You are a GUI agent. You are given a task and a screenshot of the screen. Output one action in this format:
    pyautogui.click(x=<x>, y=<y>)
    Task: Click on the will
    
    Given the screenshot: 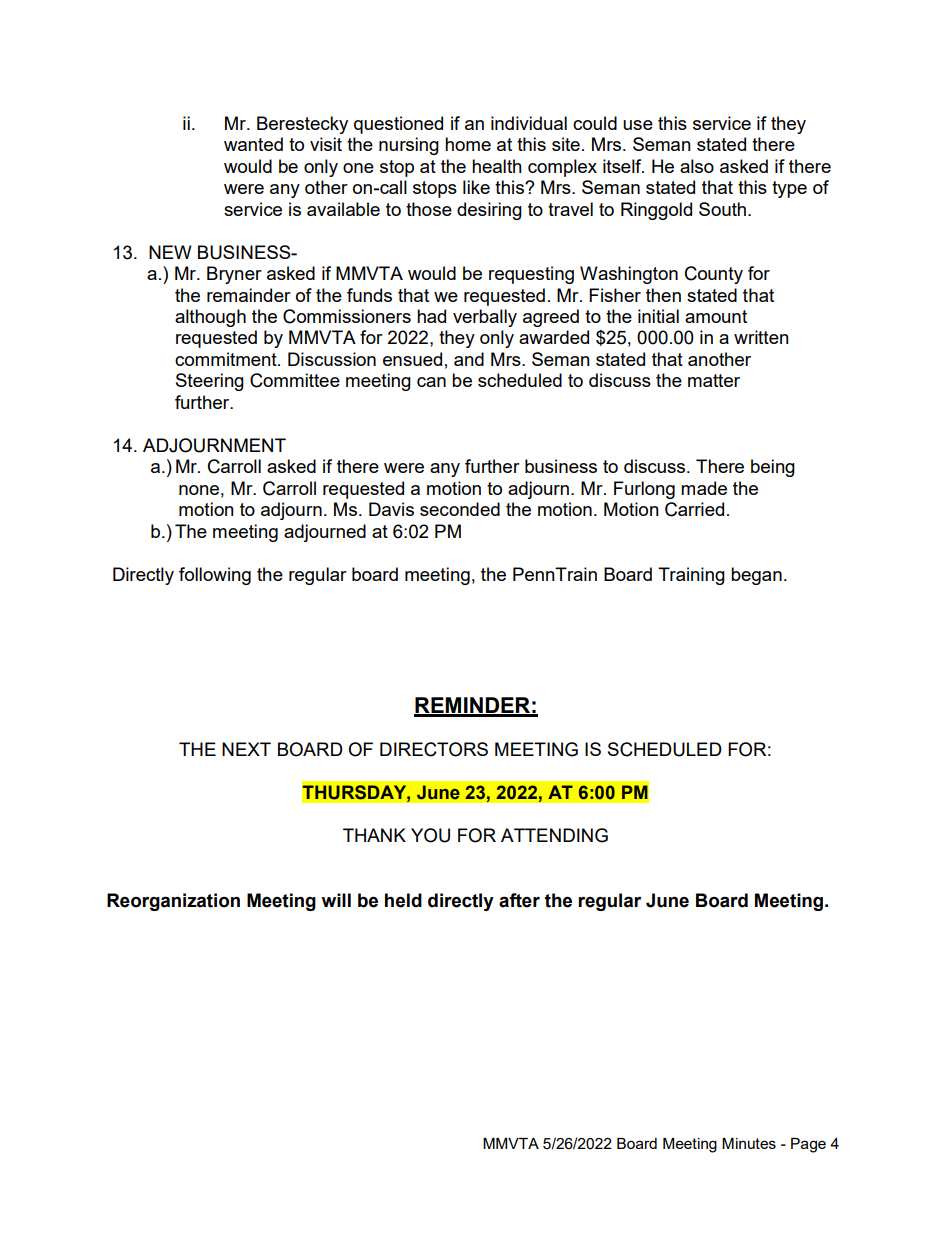 What is the action you would take?
    pyautogui.click(x=336, y=900)
